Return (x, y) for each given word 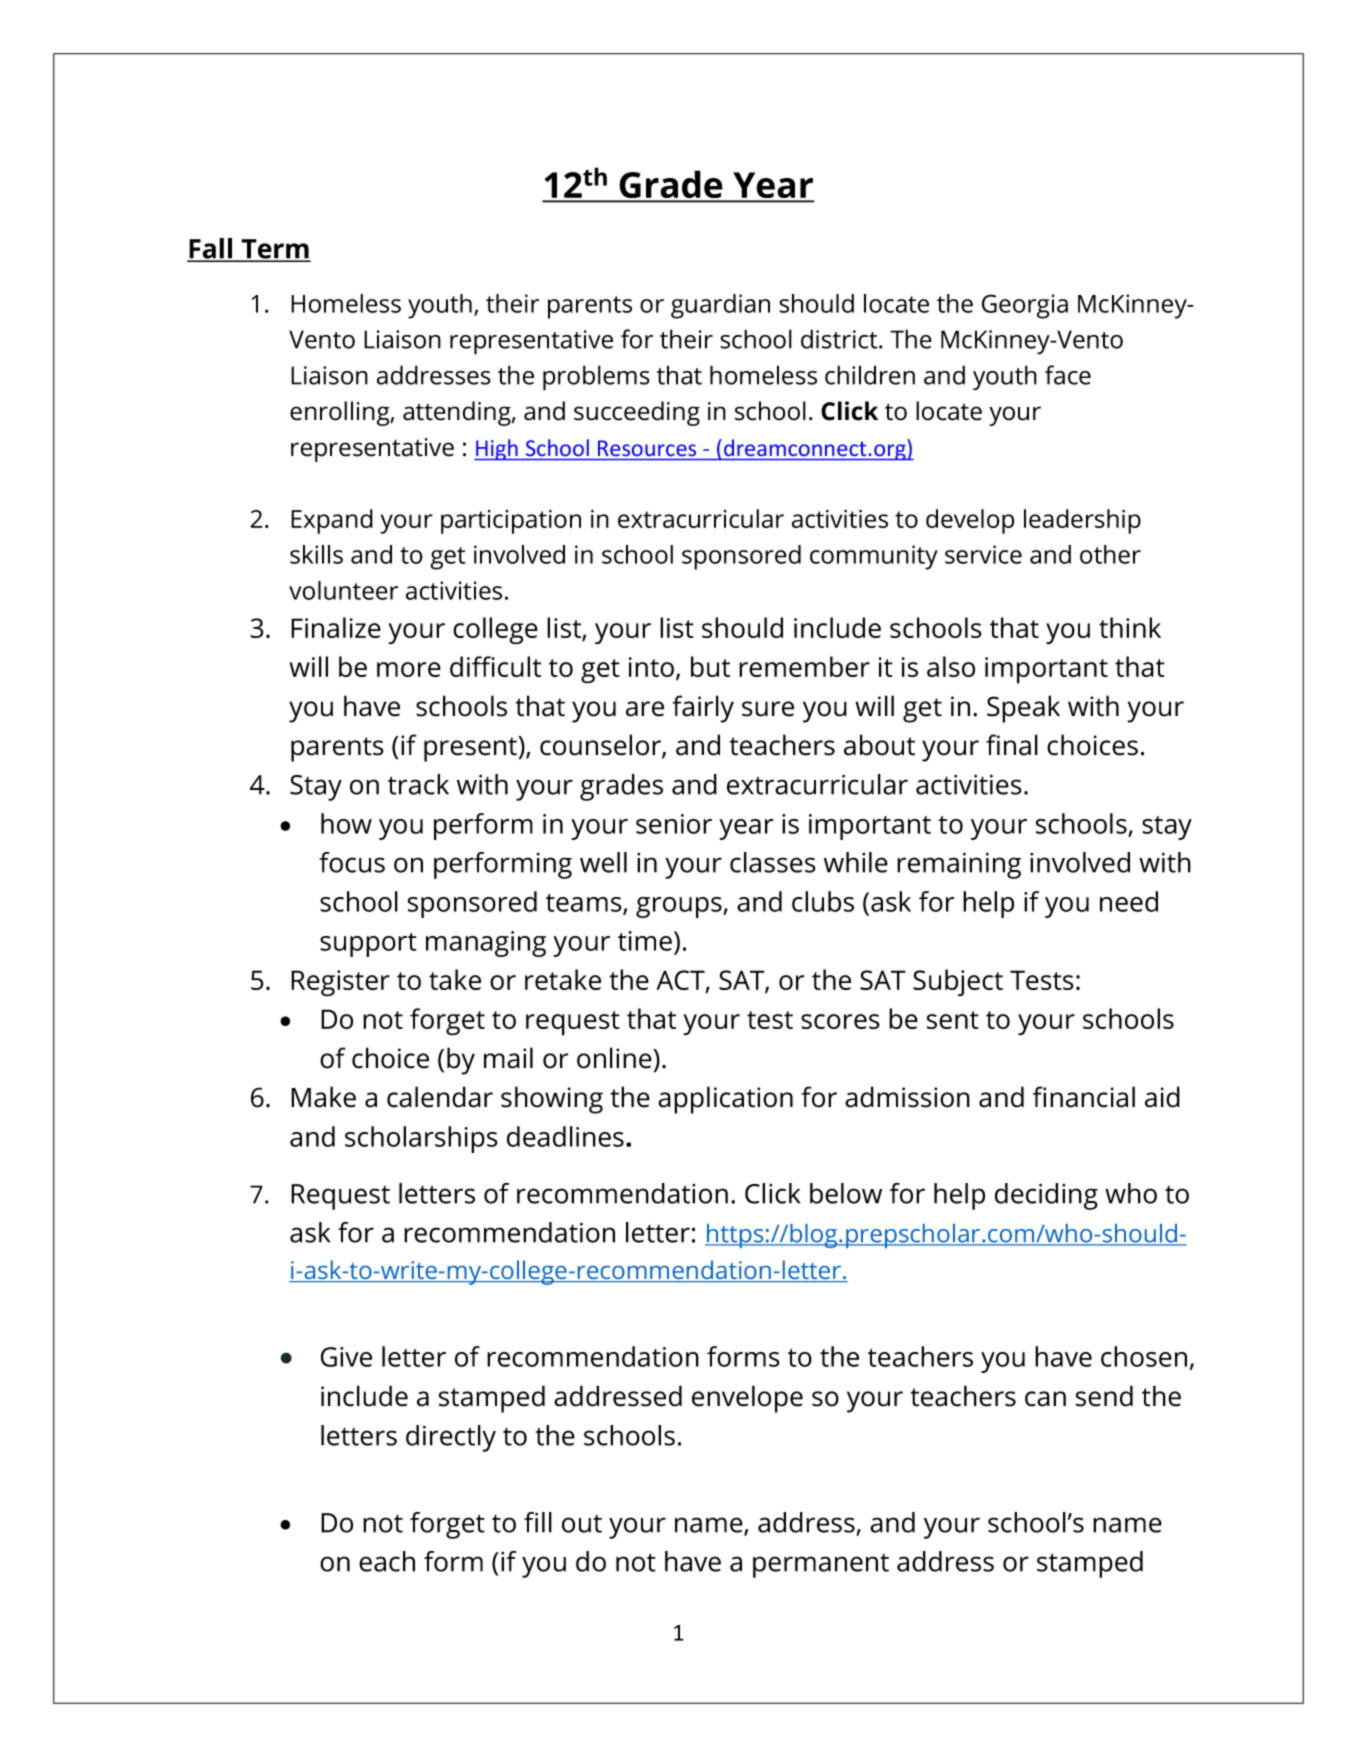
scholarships (421, 1139)
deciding (1046, 1196)
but (710, 666)
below (846, 1193)
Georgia (1025, 306)
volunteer (343, 590)
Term (275, 250)
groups (680, 907)
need (1129, 901)
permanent (821, 1566)
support (368, 945)
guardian (720, 306)
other (1110, 554)
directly (451, 1438)
